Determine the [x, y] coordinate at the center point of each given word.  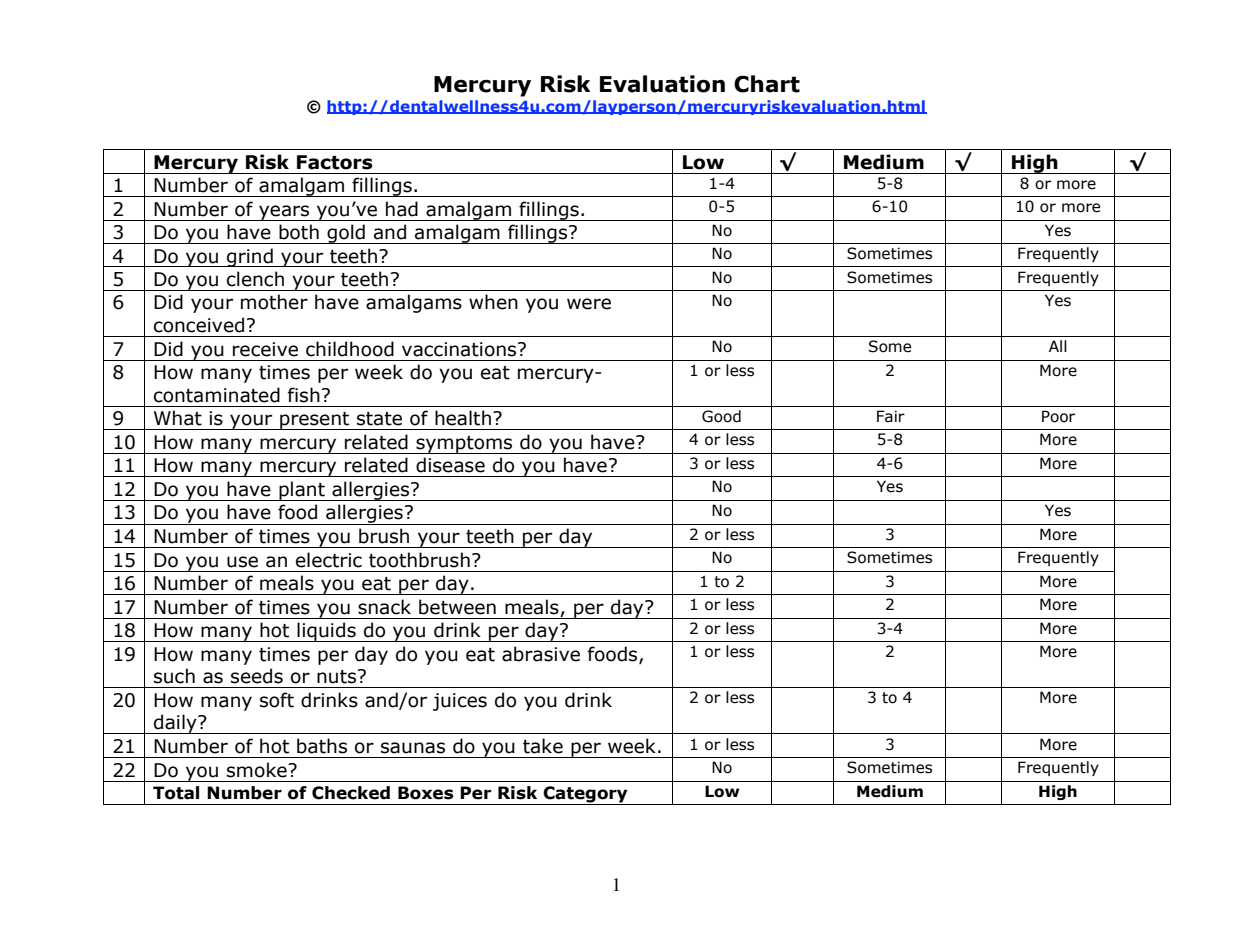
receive [265, 349]
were [589, 304]
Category [585, 794]
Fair [891, 416]
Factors [335, 162]
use [242, 562]
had [402, 209]
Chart [767, 84]
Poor [1058, 416]
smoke [258, 770]
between [457, 607]
